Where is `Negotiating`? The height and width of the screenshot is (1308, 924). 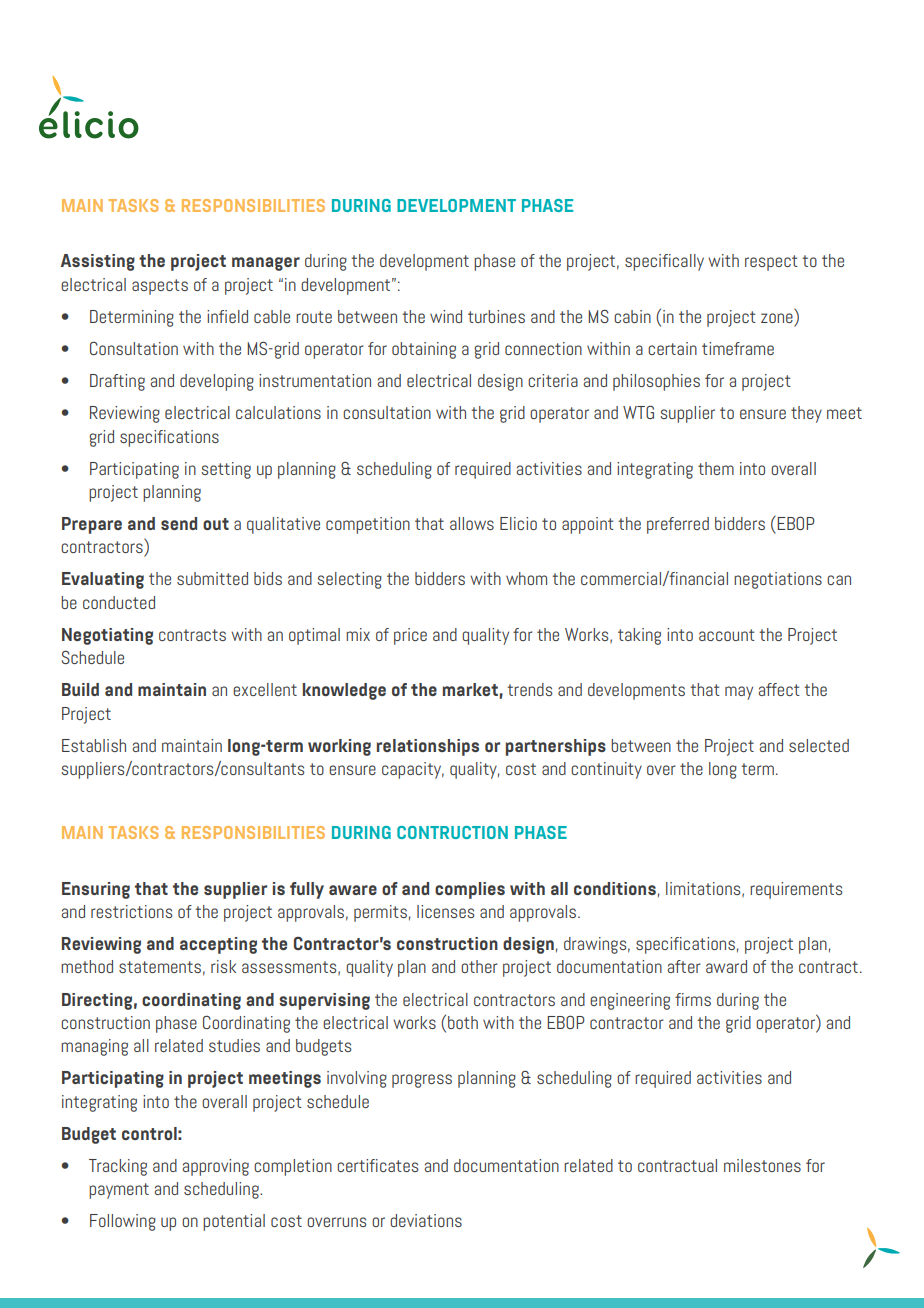 Negotiating is located at coordinates (107, 636).
